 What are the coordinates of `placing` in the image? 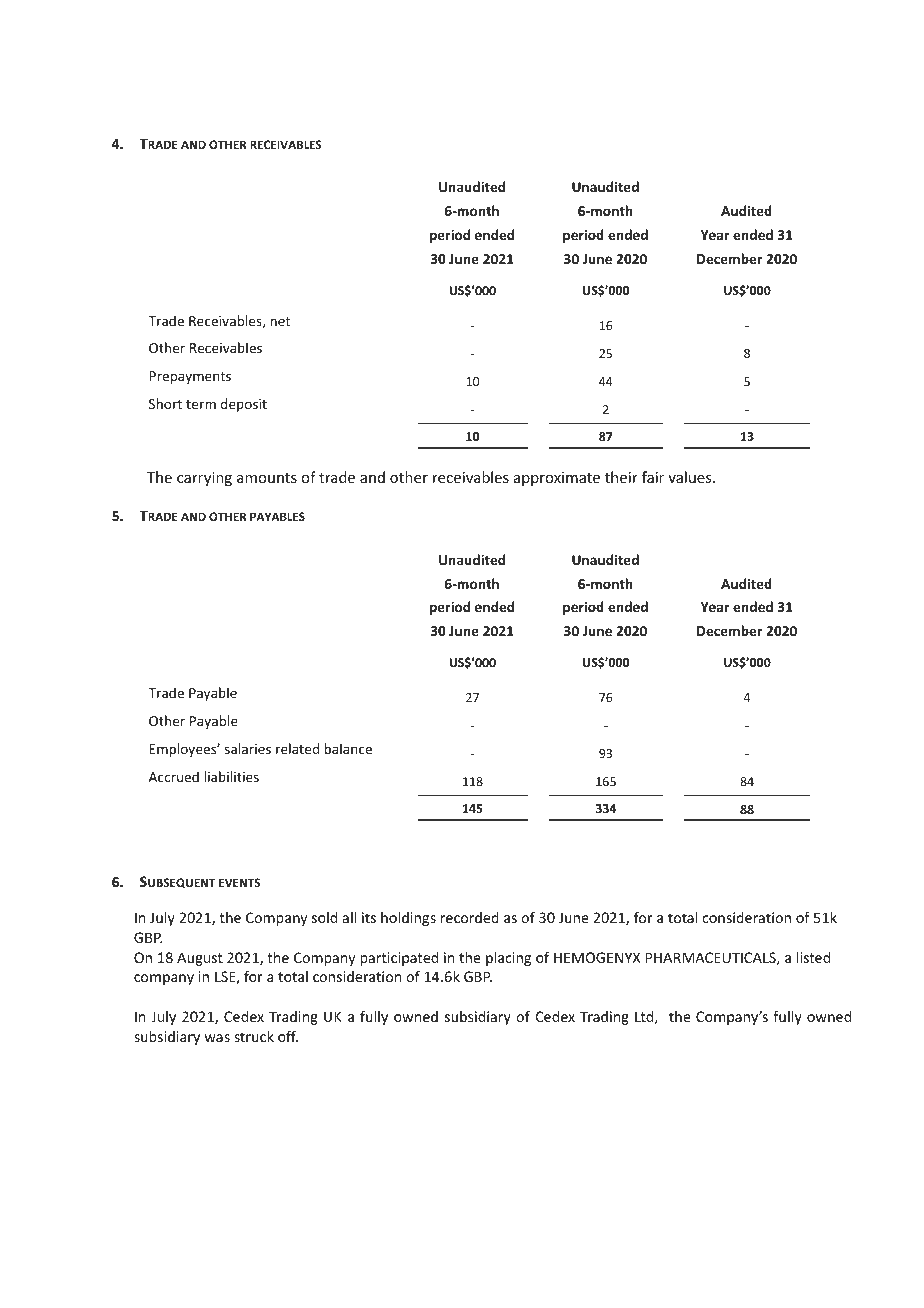 It's located at (508, 959).
